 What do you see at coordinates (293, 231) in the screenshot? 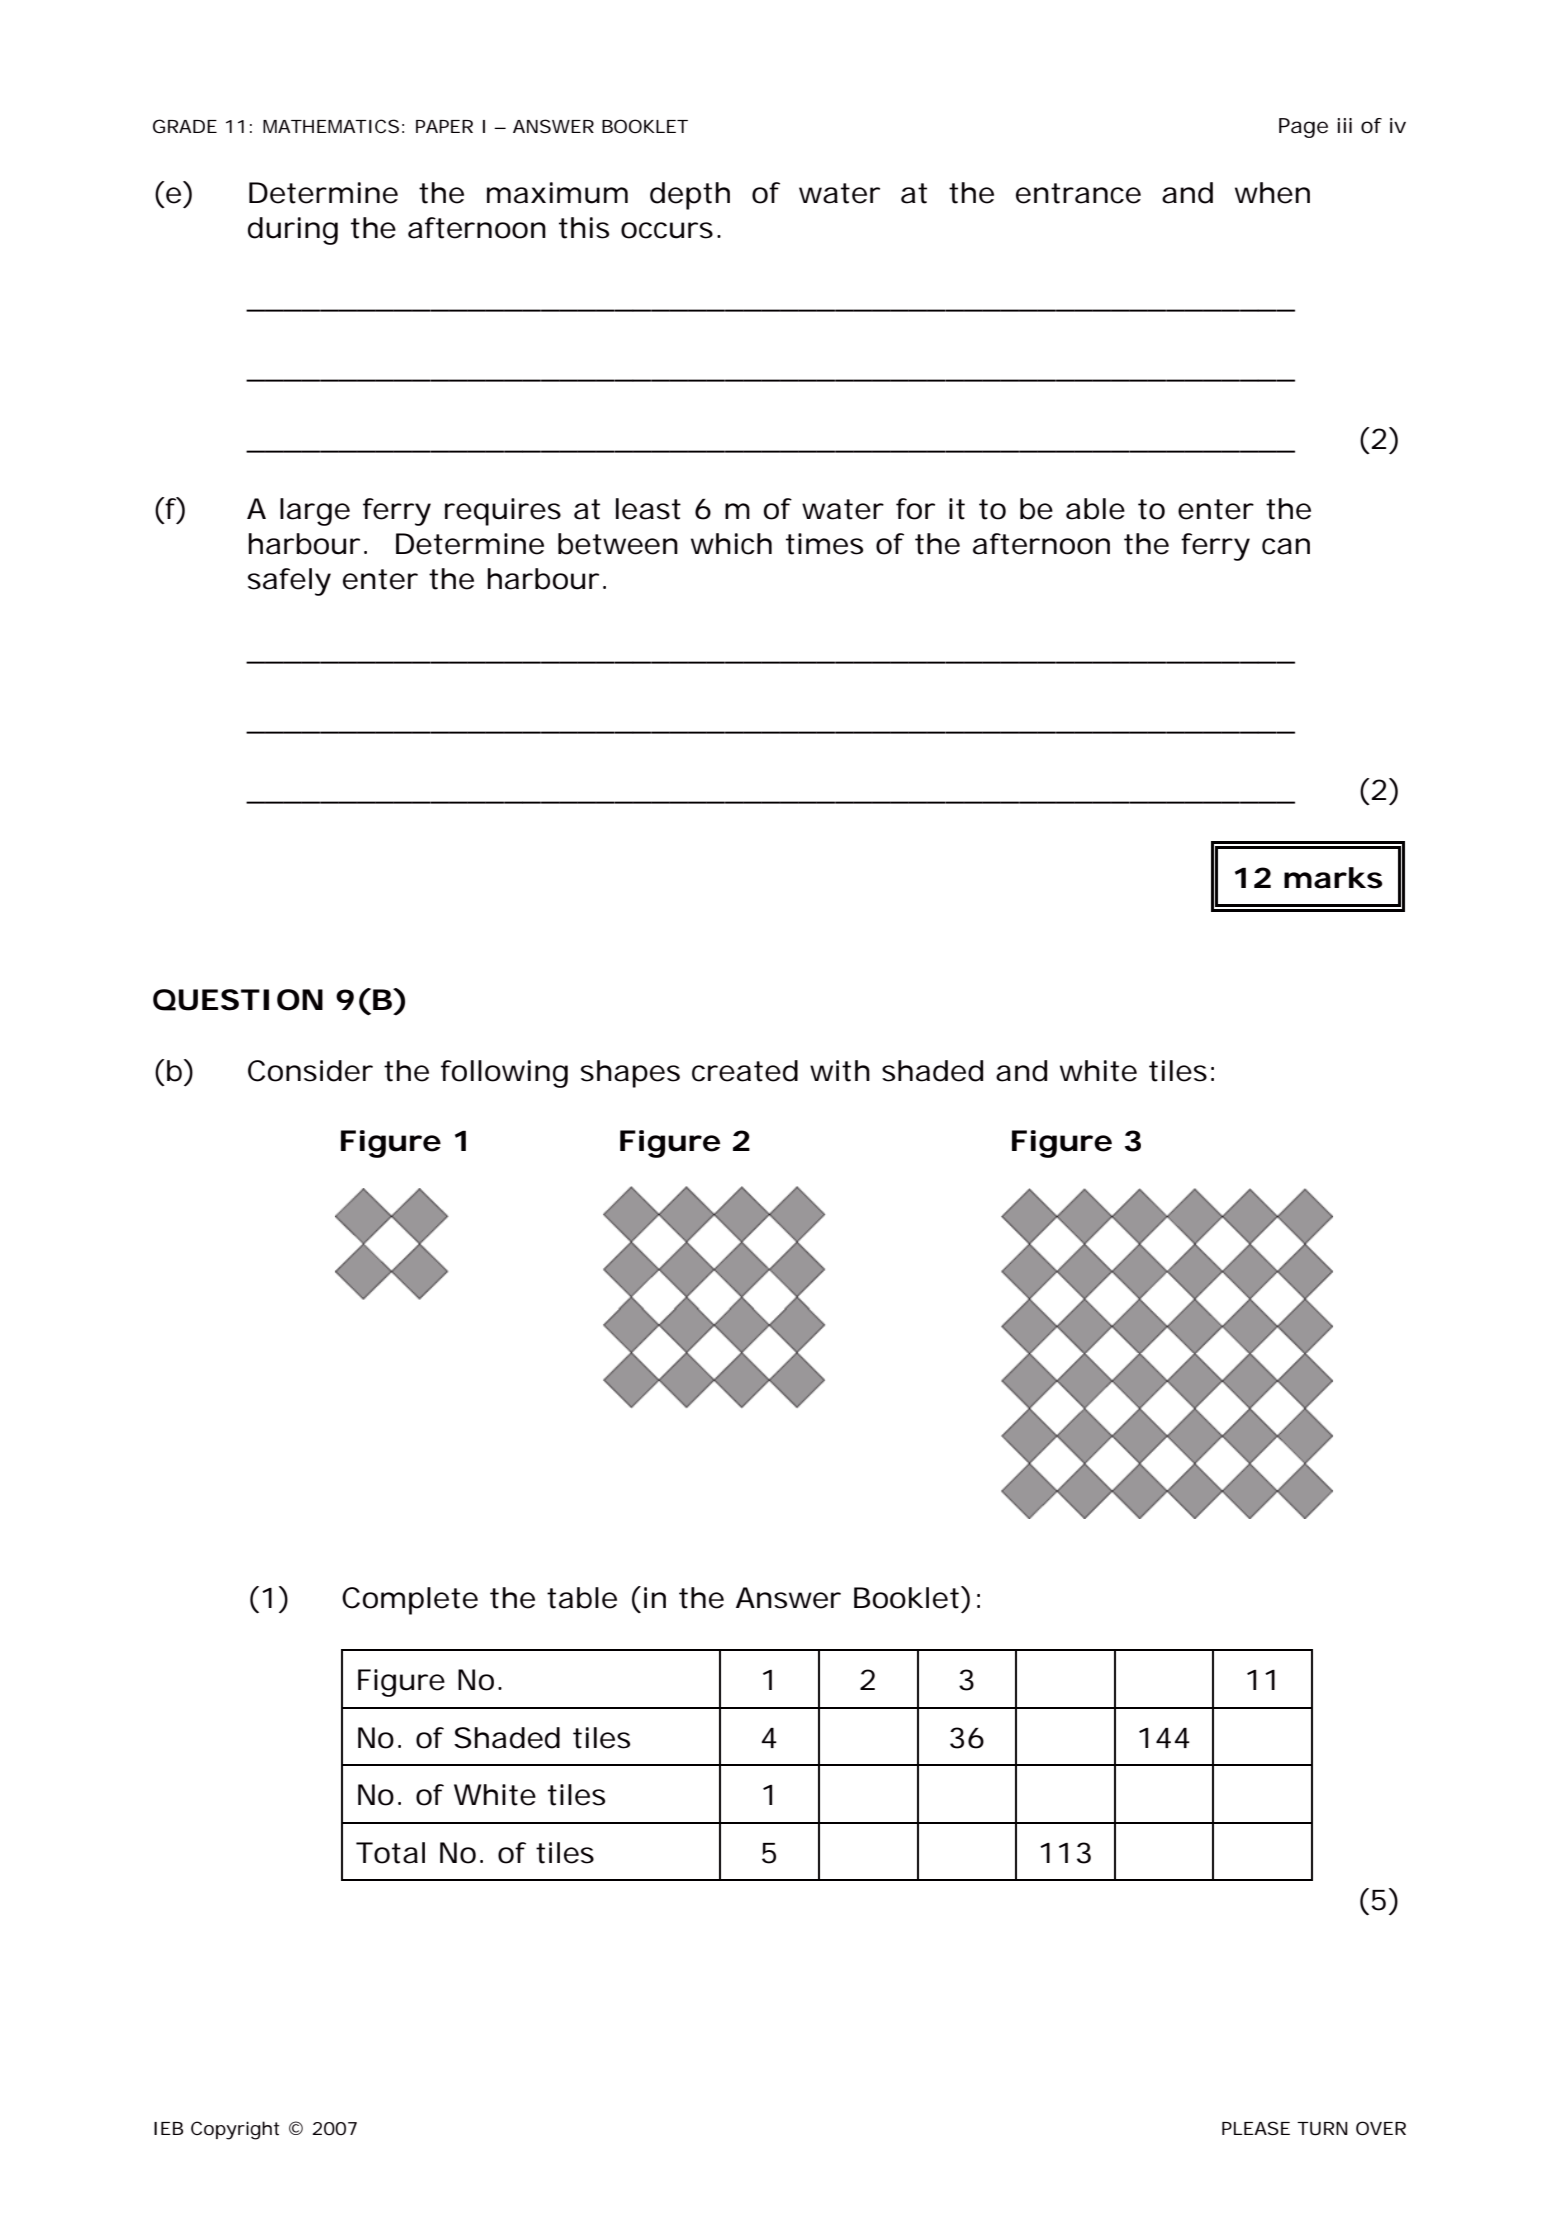
I see `during` at bounding box center [293, 231].
